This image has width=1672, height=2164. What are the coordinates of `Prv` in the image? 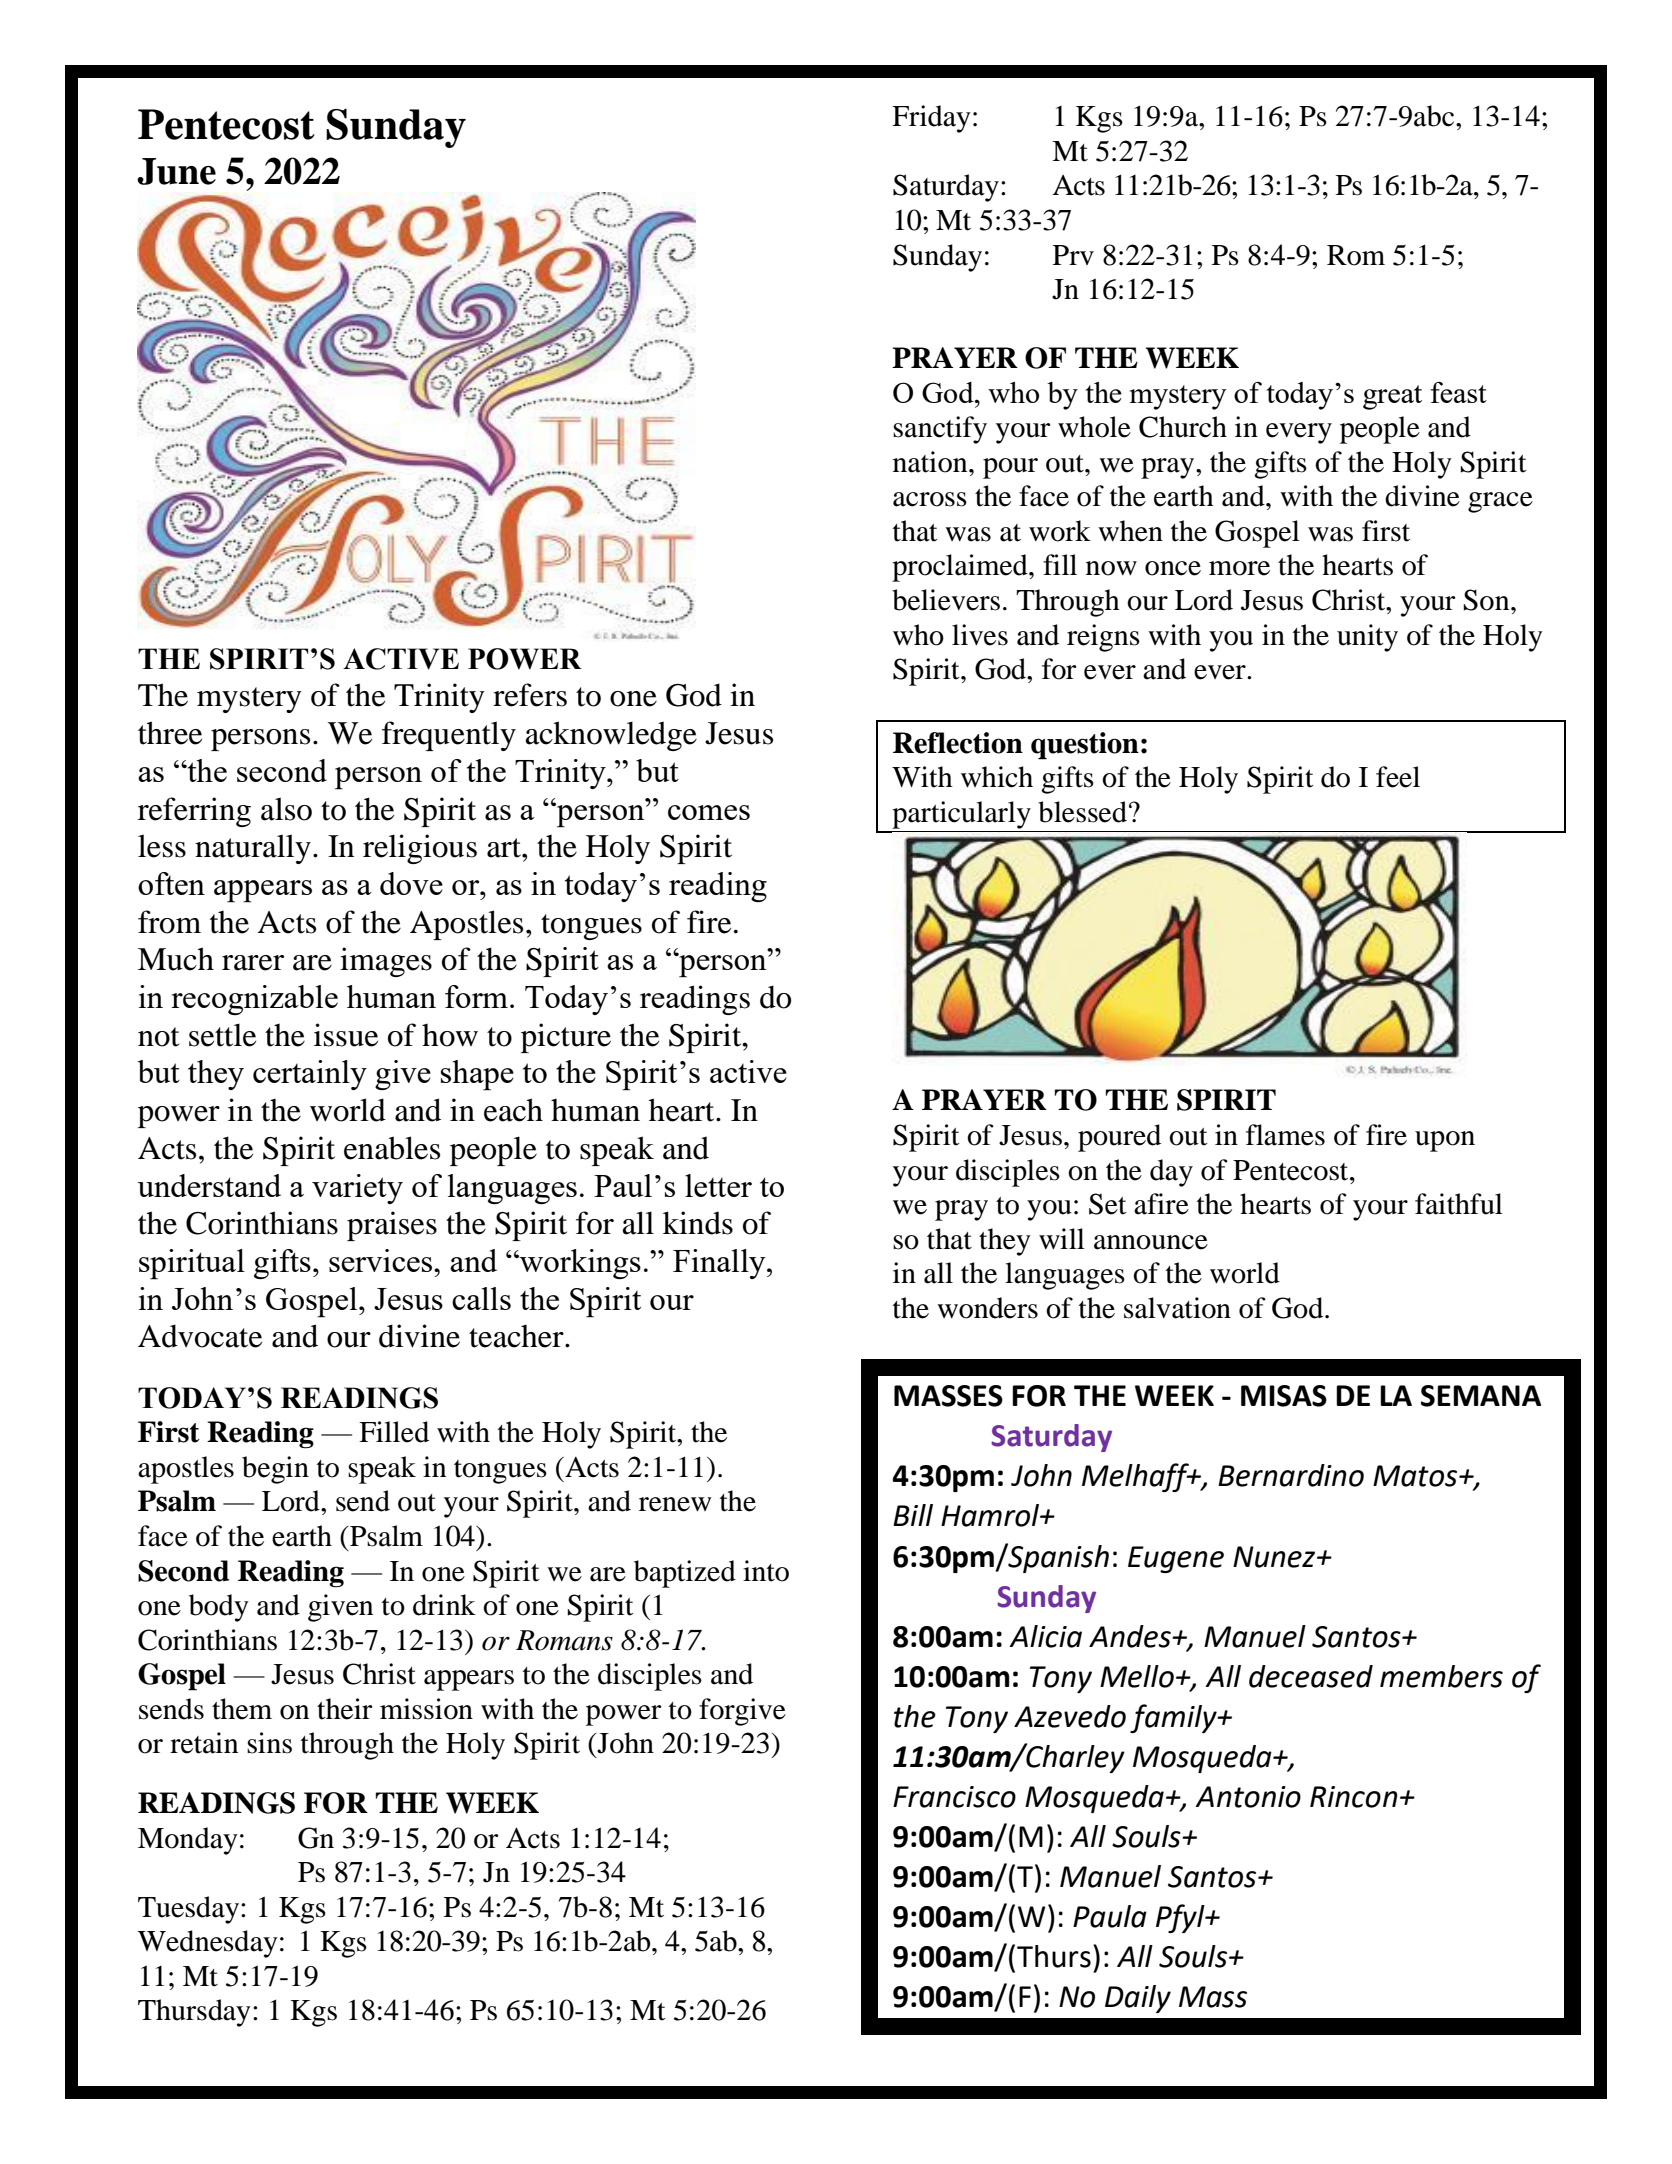 It's located at (1073, 255).
